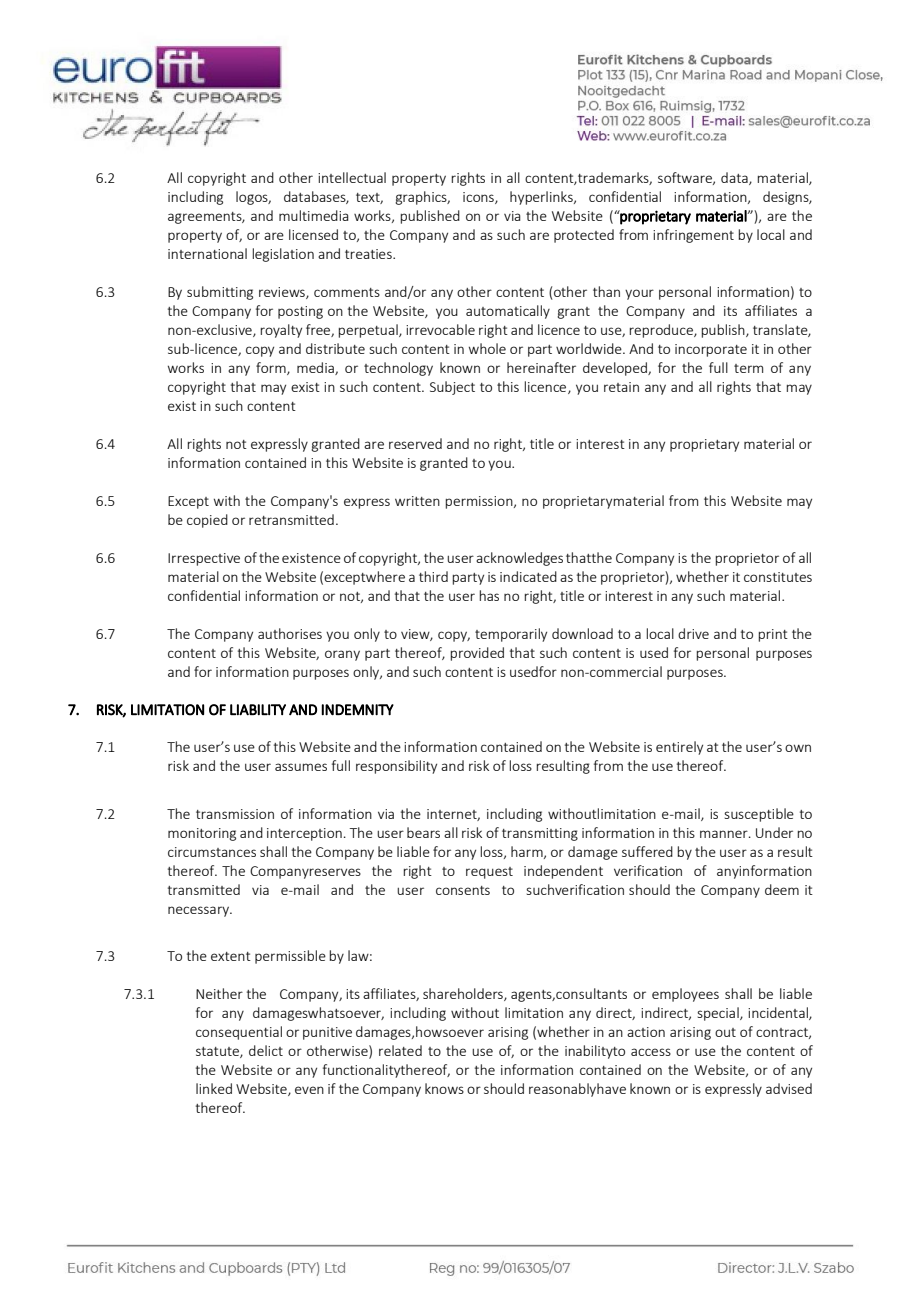 The width and height of the image is (924, 1307). What do you see at coordinates (778, 577) in the image?
I see `constitutes` at bounding box center [778, 577].
